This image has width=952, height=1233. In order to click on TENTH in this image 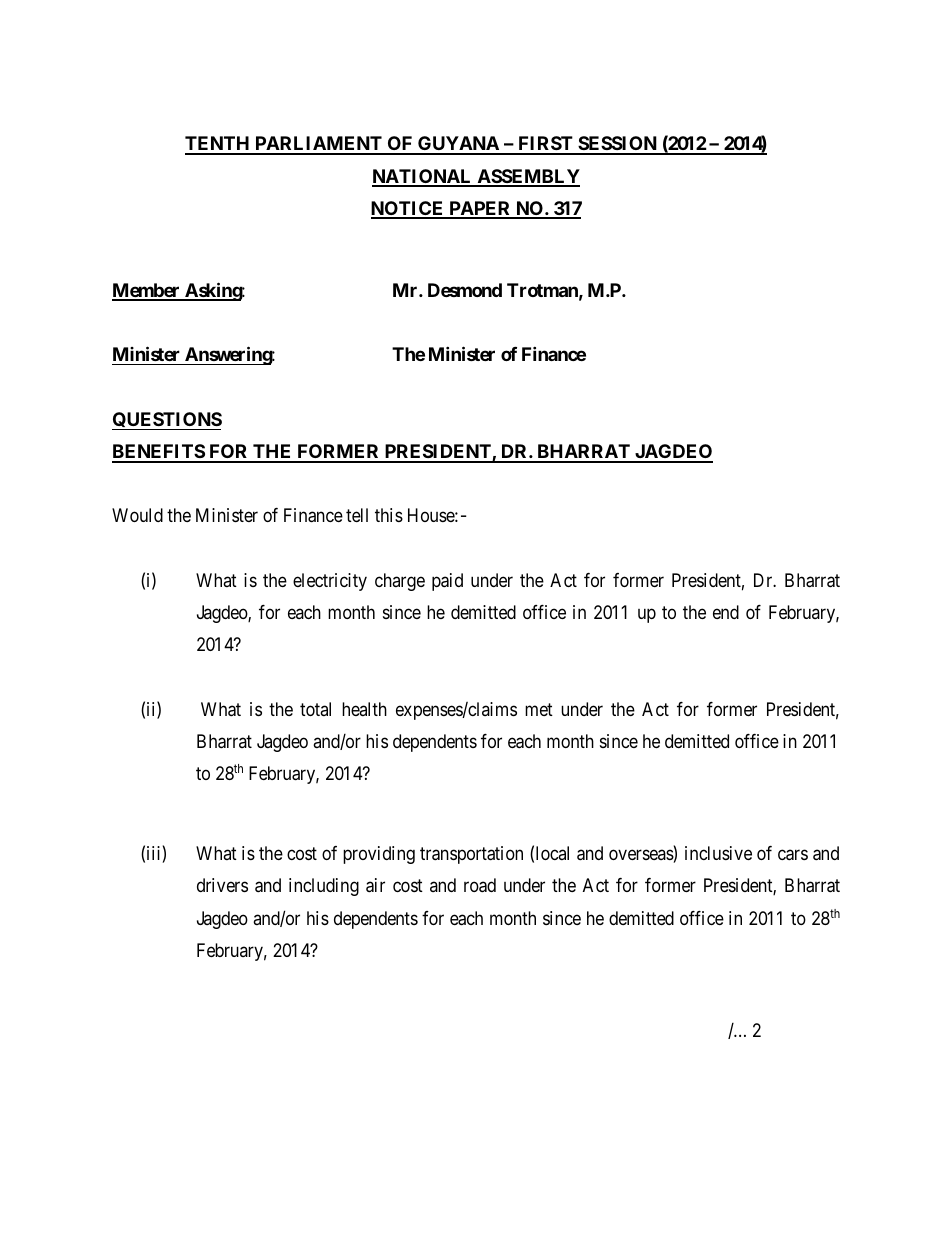, I will do `click(218, 145)`.
